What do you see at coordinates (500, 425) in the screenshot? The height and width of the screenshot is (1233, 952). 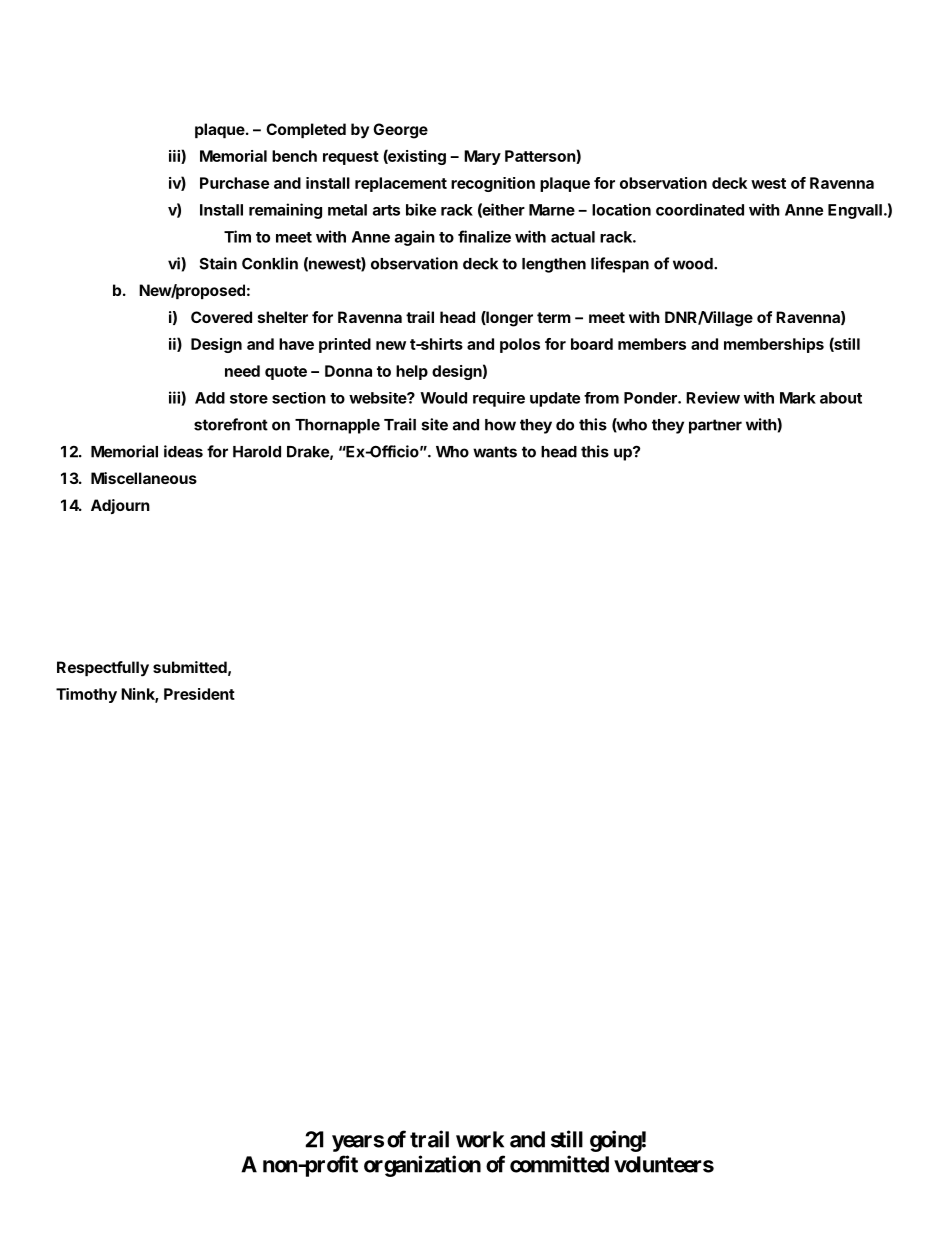 I see `how` at bounding box center [500, 425].
